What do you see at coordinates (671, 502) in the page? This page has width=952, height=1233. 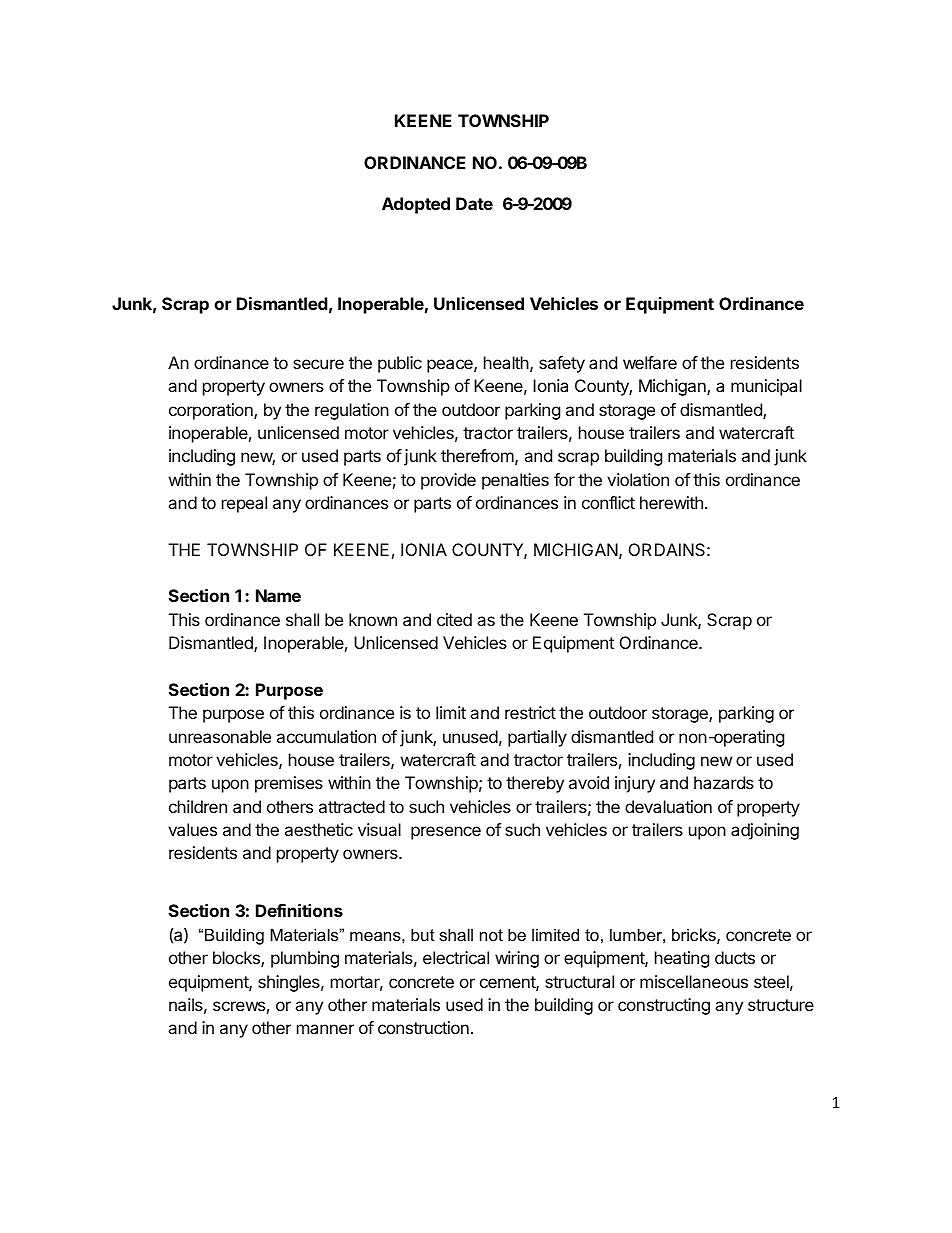 I see `herewith` at bounding box center [671, 502].
